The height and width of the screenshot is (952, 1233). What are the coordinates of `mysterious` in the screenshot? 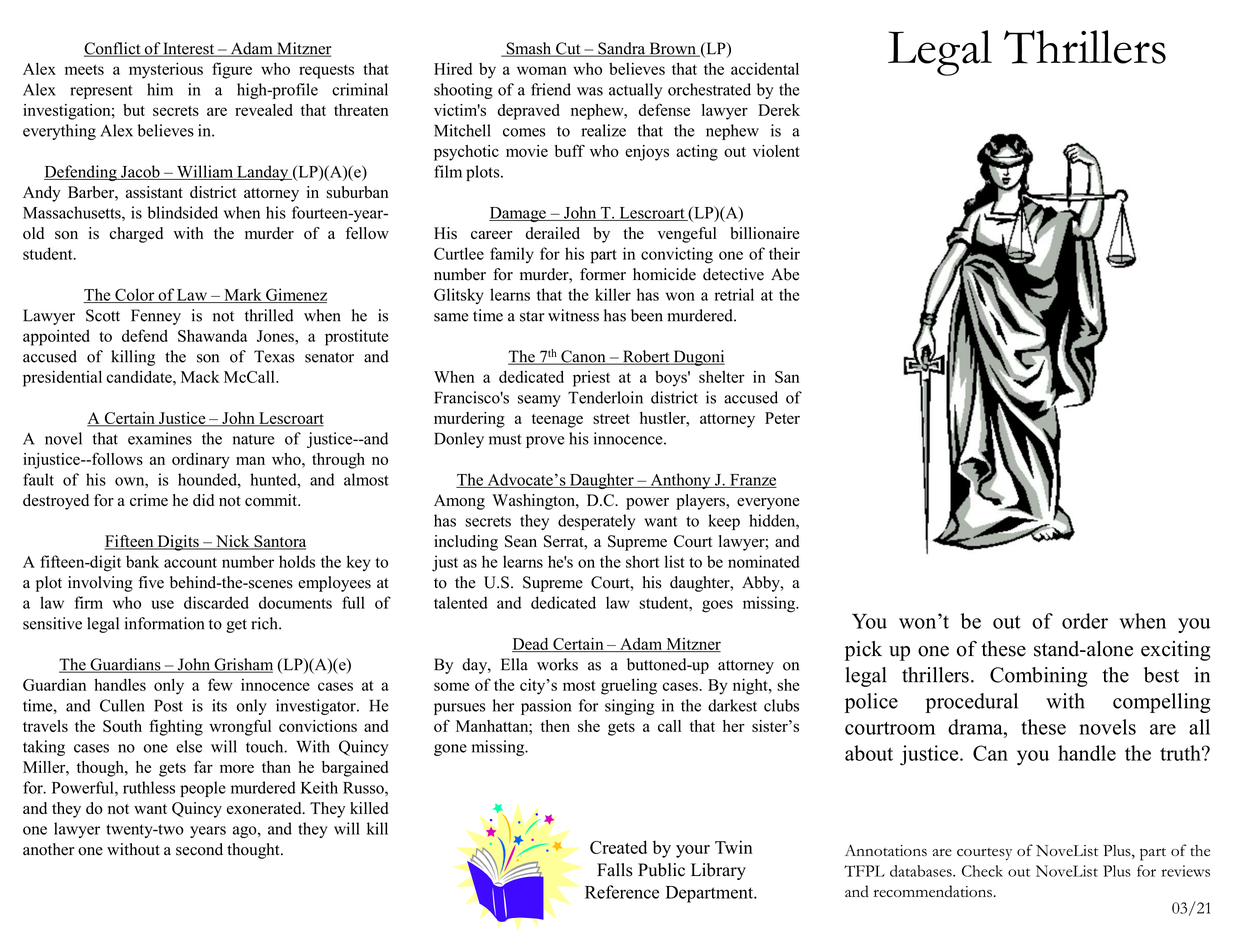 It's located at (166, 70).
